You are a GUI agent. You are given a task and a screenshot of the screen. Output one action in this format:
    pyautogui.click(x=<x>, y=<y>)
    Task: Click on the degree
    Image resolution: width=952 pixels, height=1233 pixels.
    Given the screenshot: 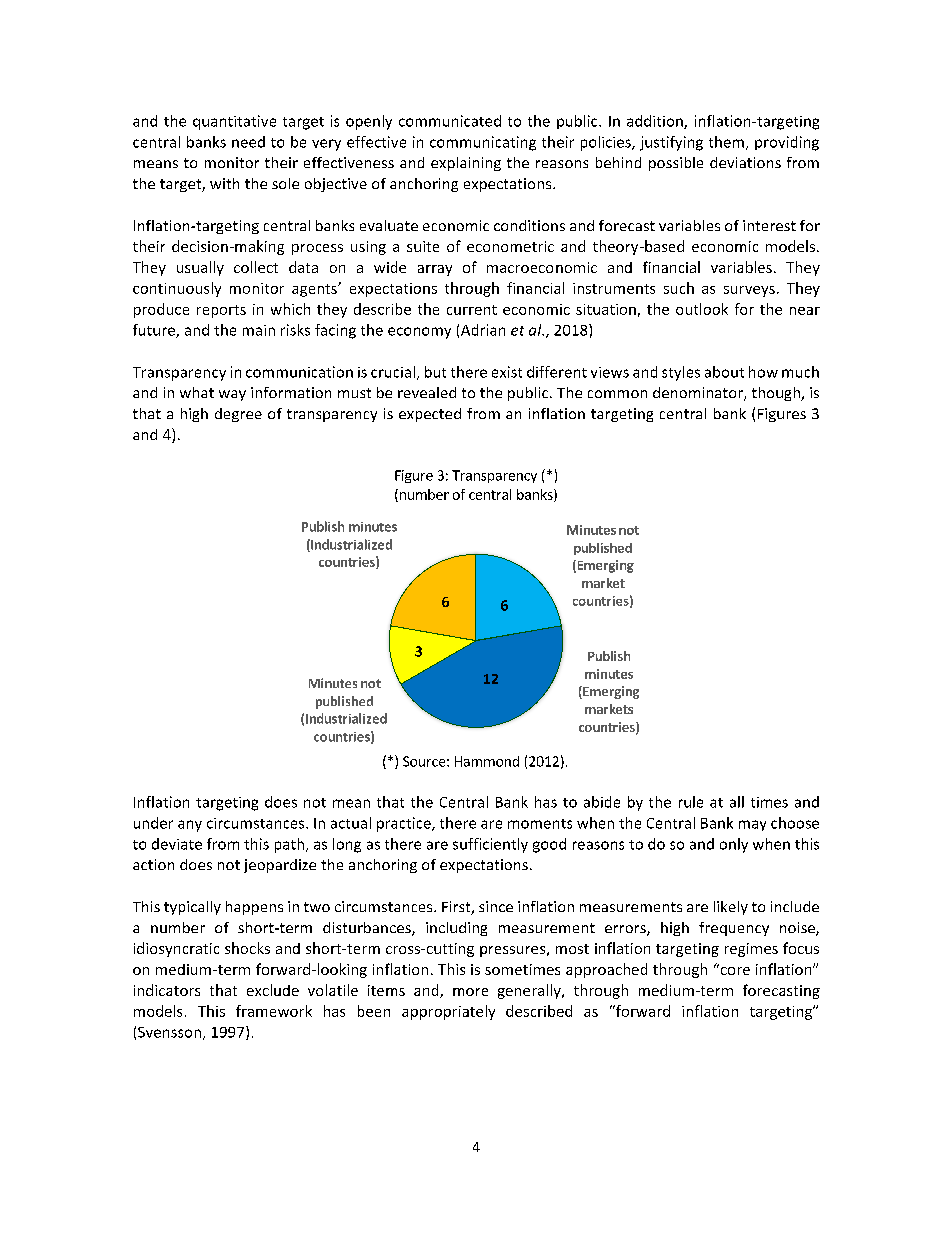 What is the action you would take?
    pyautogui.click(x=238, y=415)
